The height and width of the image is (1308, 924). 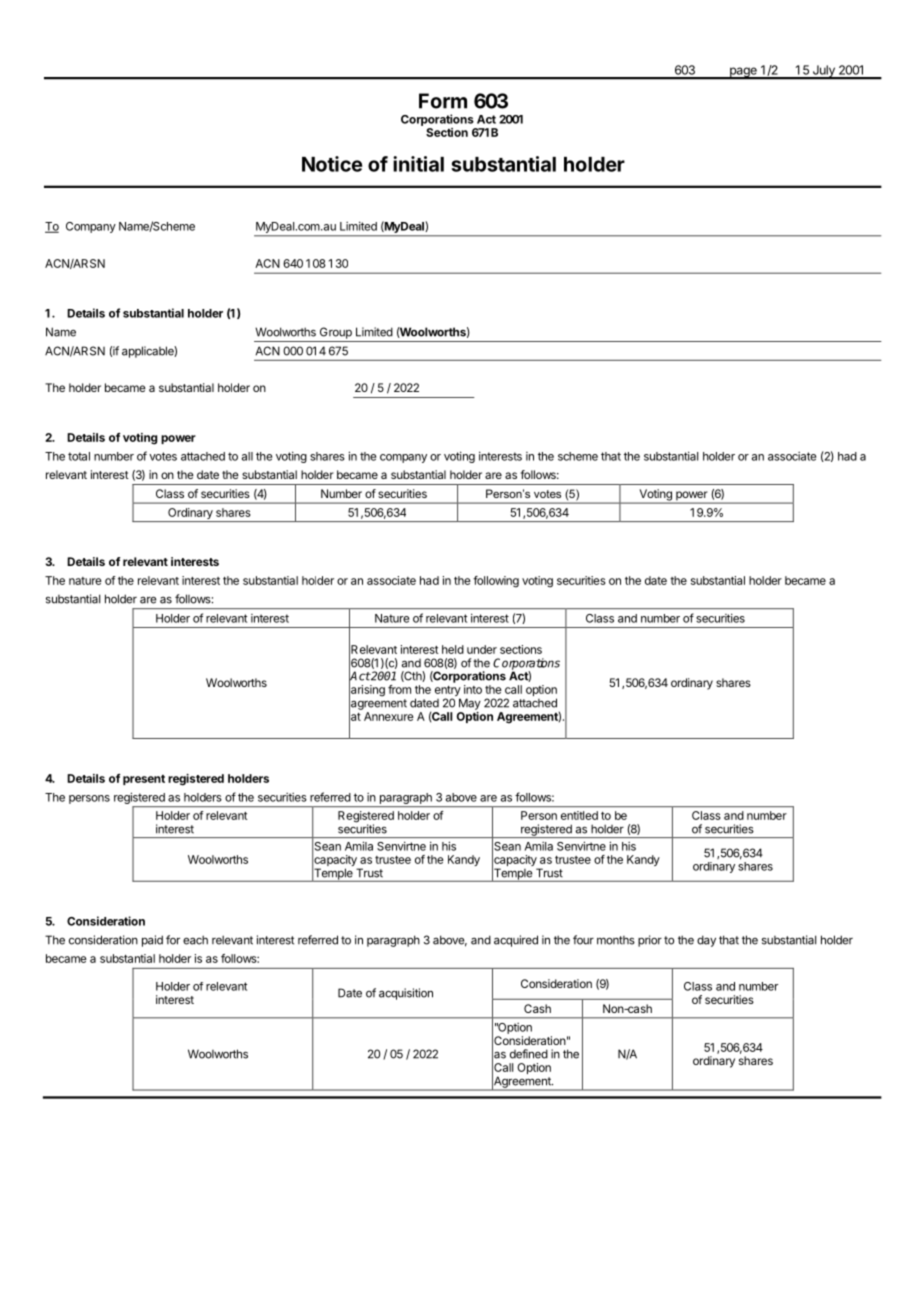 What do you see at coordinates (482, 649) in the image?
I see `under` at bounding box center [482, 649].
